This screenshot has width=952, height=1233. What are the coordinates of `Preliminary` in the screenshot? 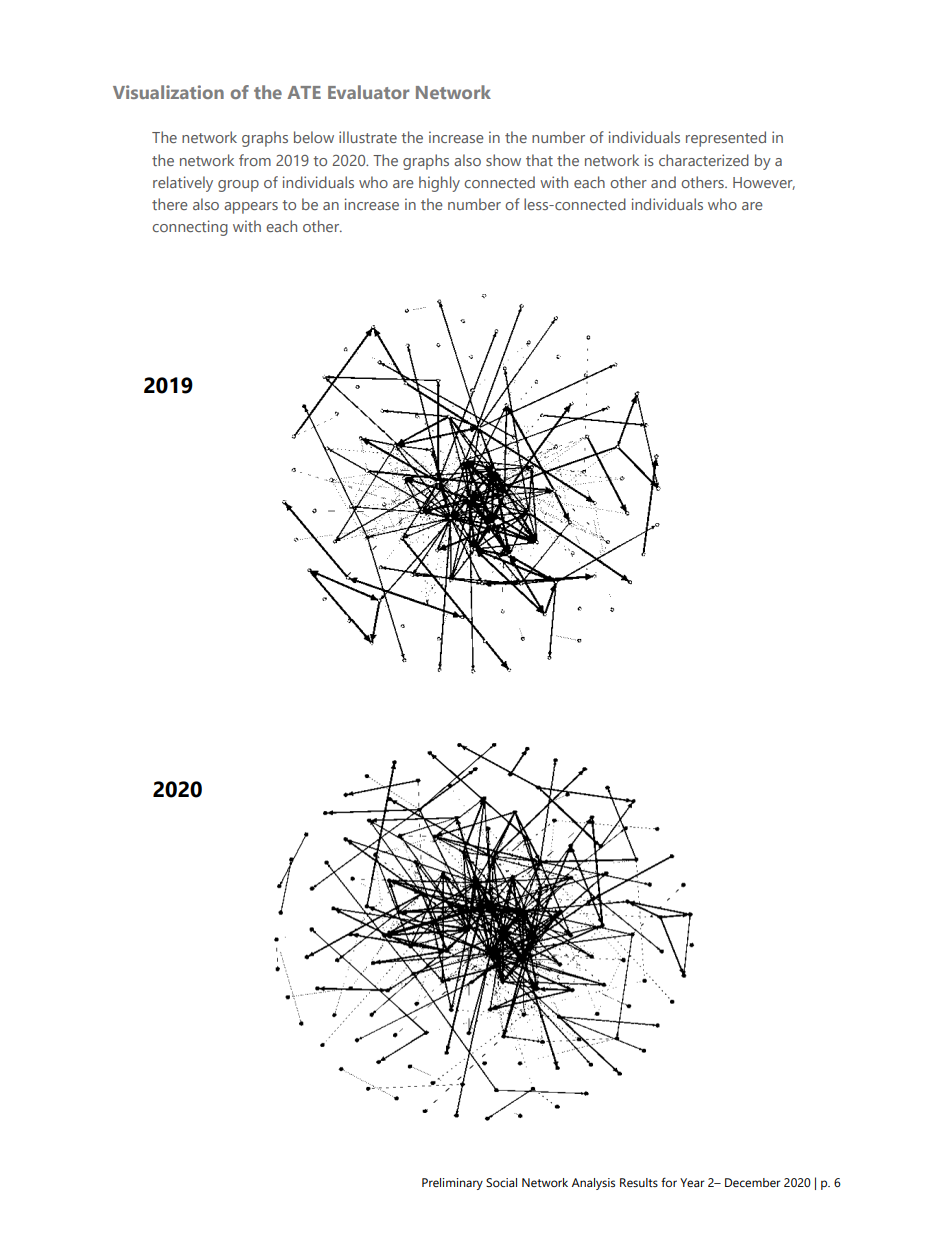 It's located at (452, 1184).
